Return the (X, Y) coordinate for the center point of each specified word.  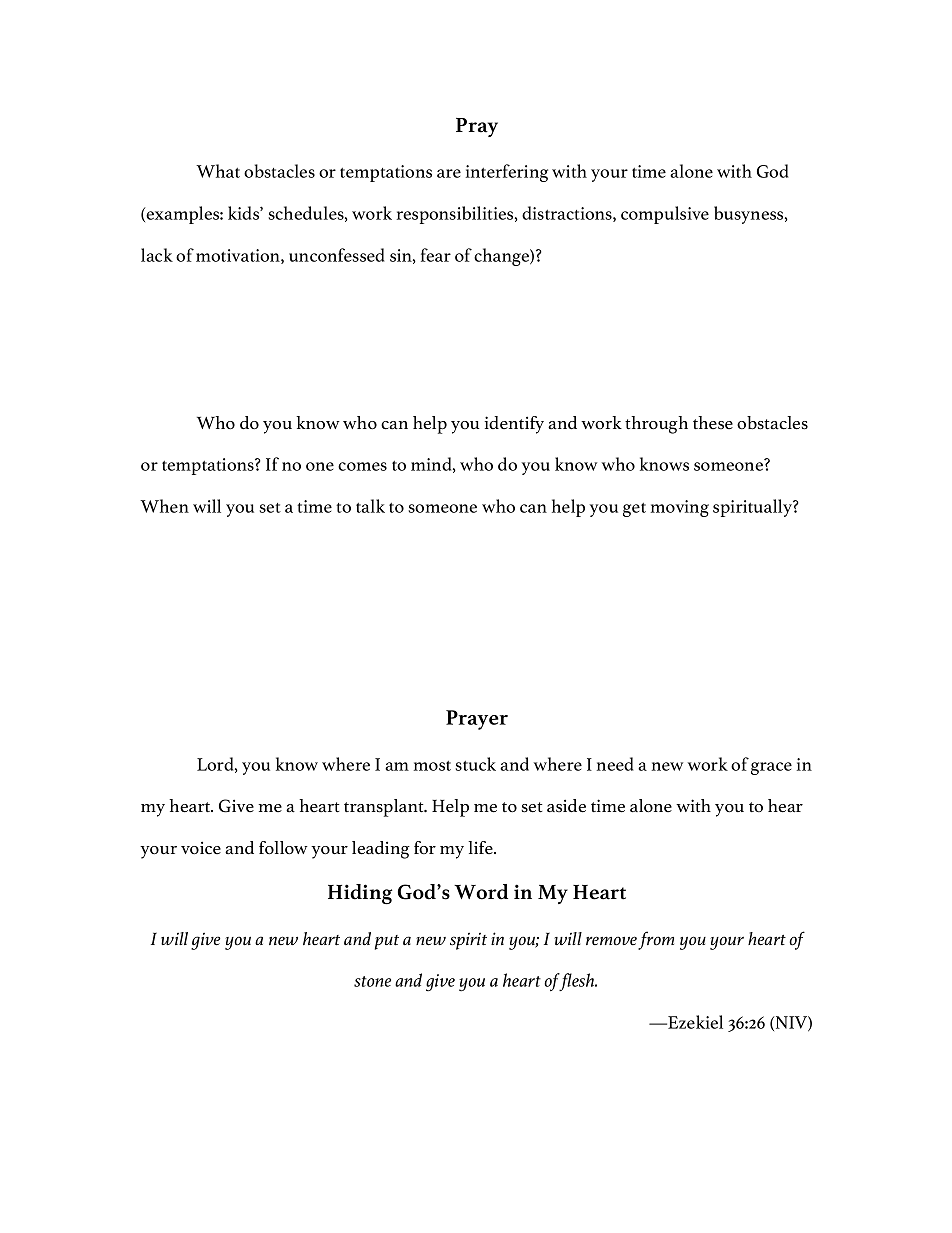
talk (370, 506)
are (449, 173)
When (164, 506)
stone (372, 981)
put (387, 942)
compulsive (665, 215)
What (218, 171)
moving (680, 508)
